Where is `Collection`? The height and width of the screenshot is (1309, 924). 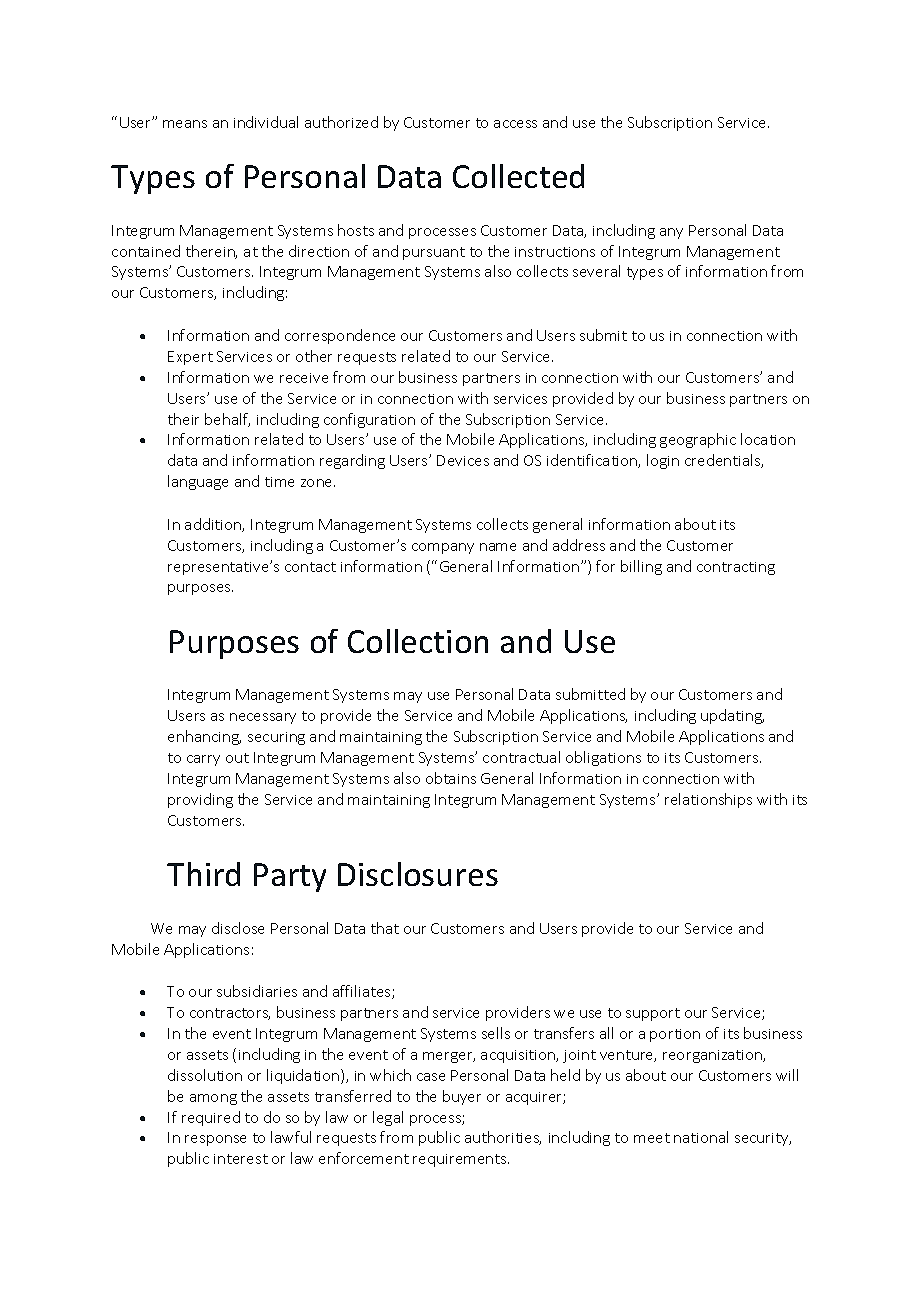 Collection is located at coordinates (418, 641).
